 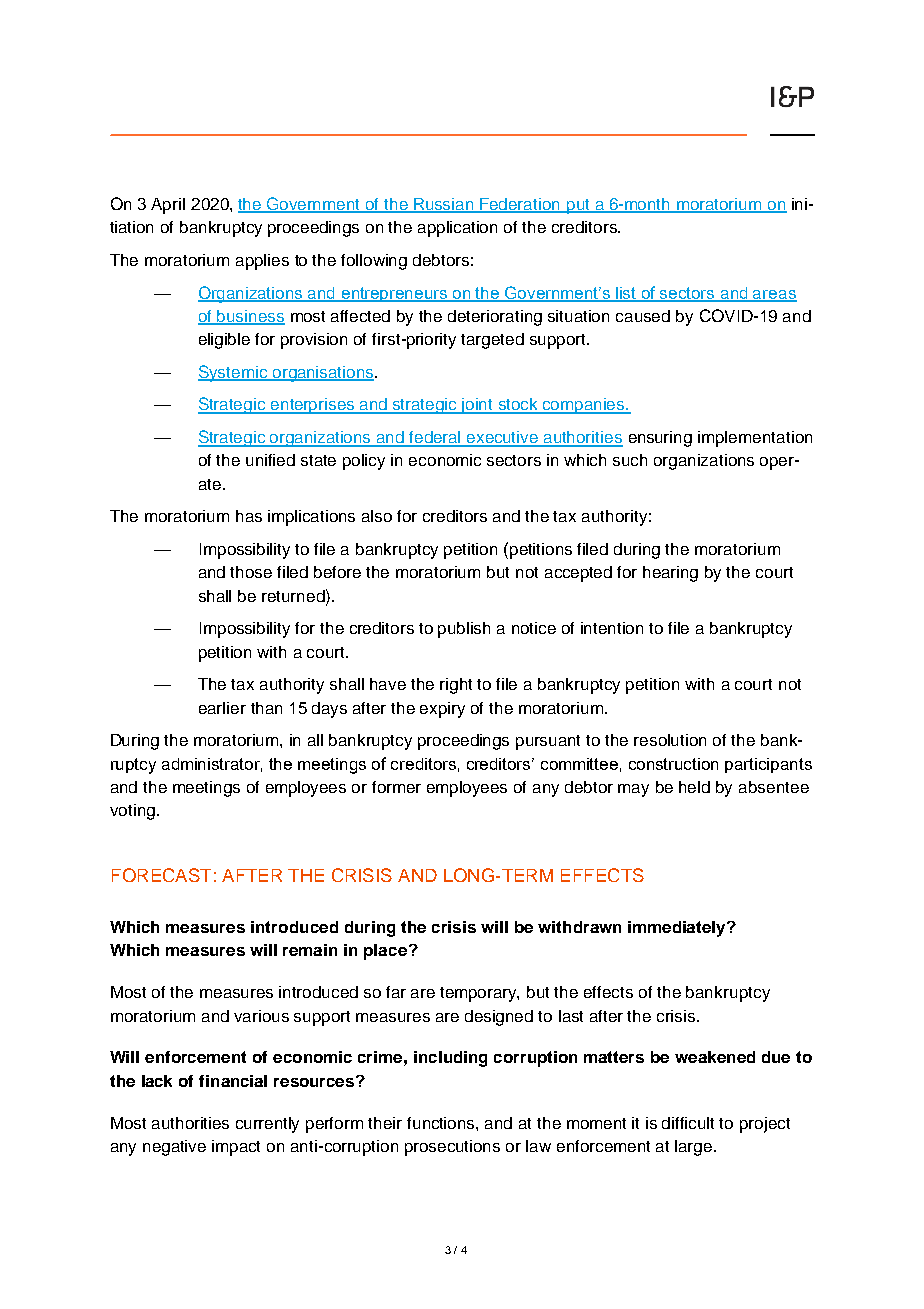 I want to click on list, so click(x=626, y=294).
